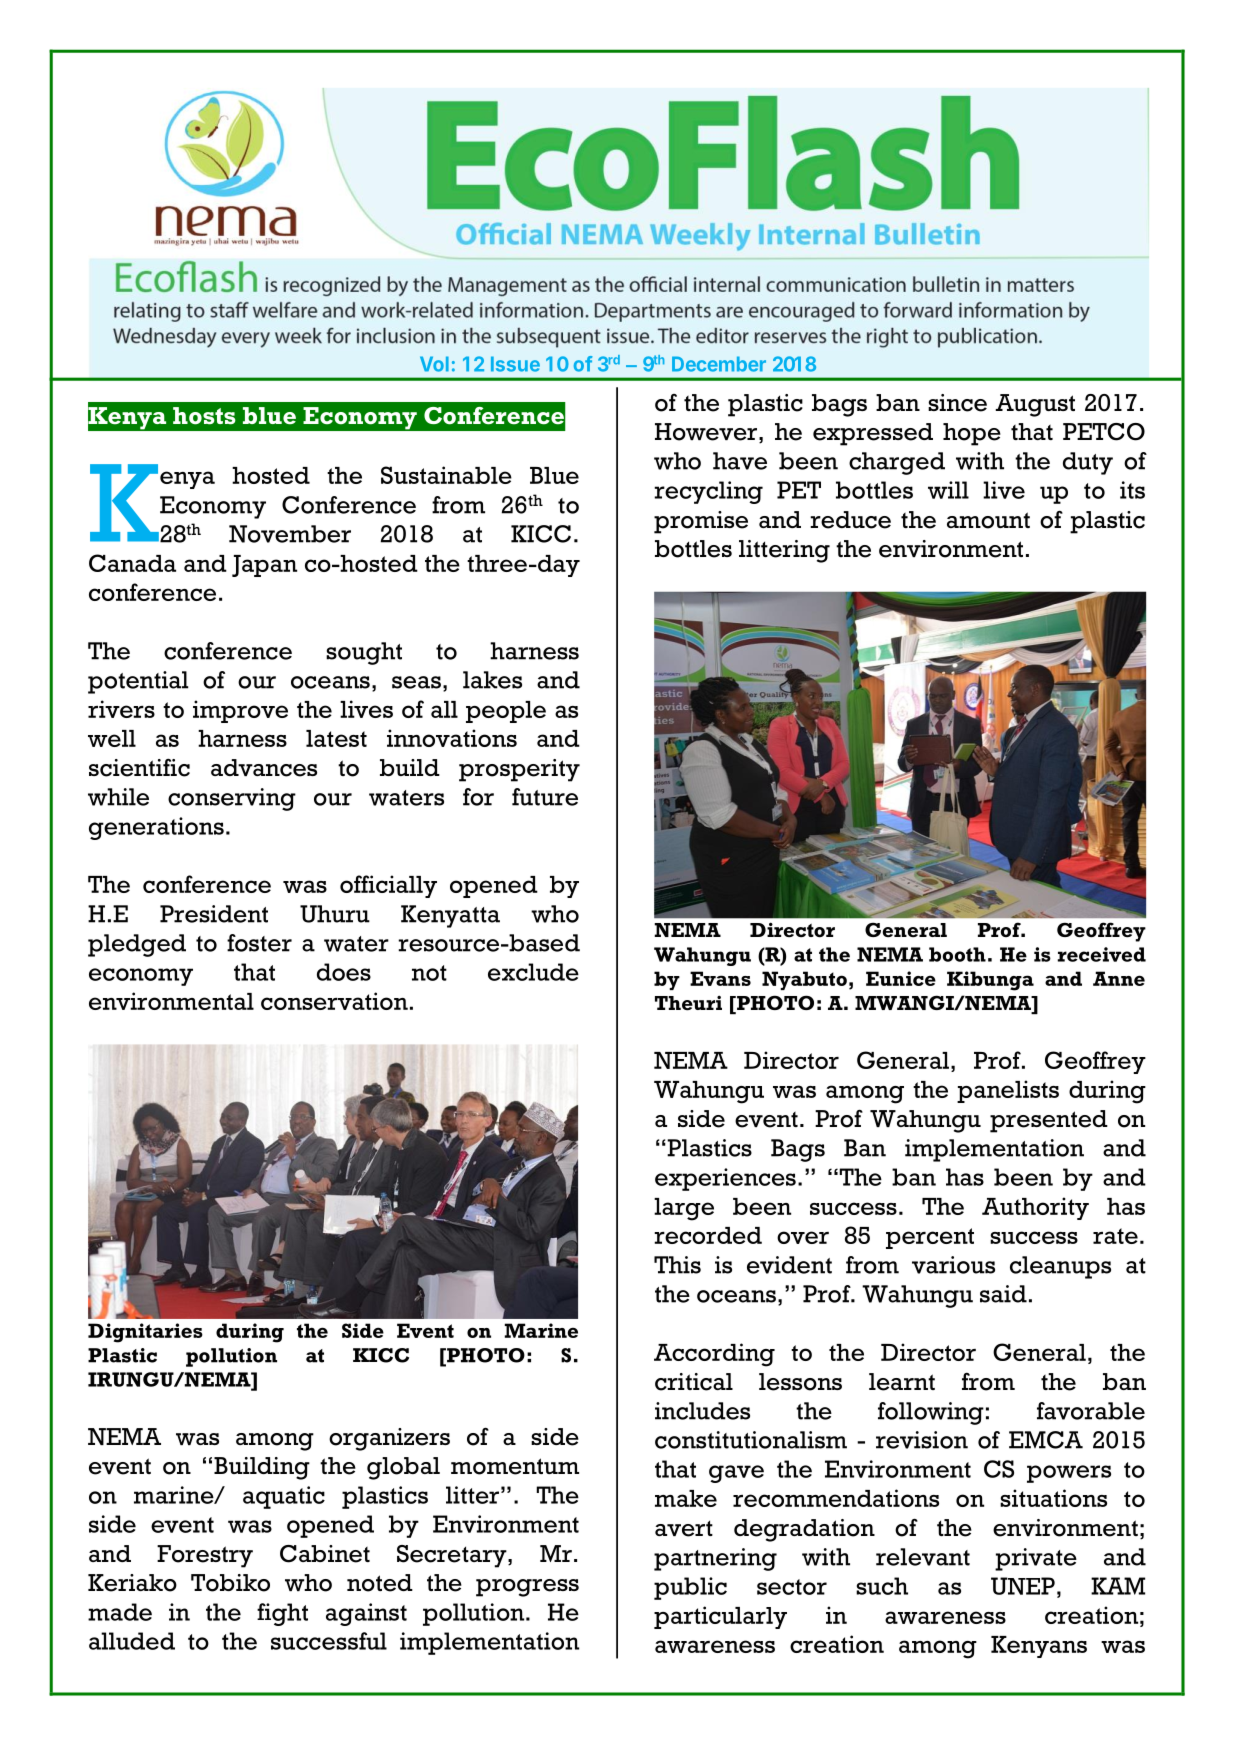 The height and width of the image is (1745, 1234). Describe the element at coordinates (145, 1333) in the image. I see `Dignitaries` at that location.
